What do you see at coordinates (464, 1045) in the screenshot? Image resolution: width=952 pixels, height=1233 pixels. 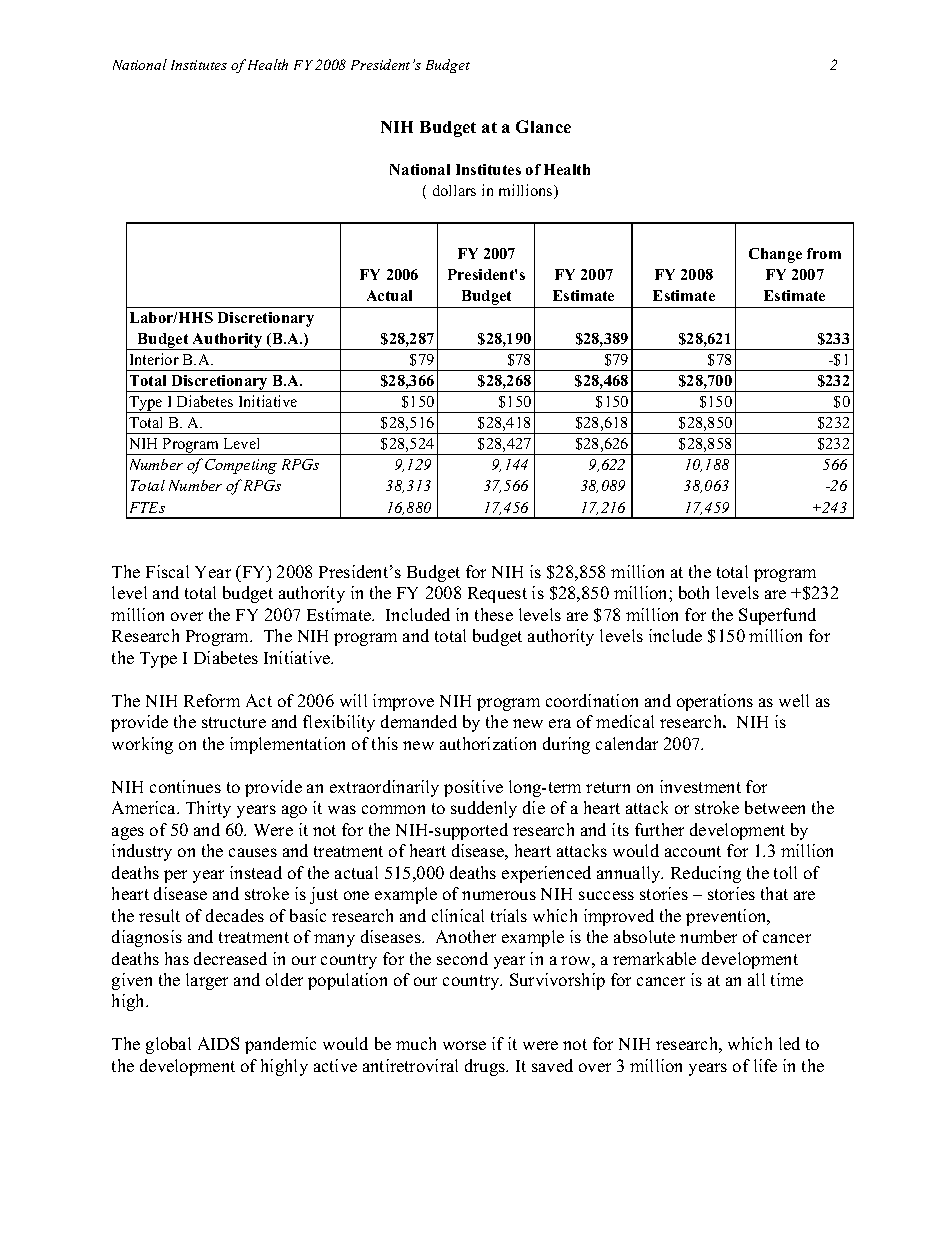 I see `worse` at bounding box center [464, 1045].
